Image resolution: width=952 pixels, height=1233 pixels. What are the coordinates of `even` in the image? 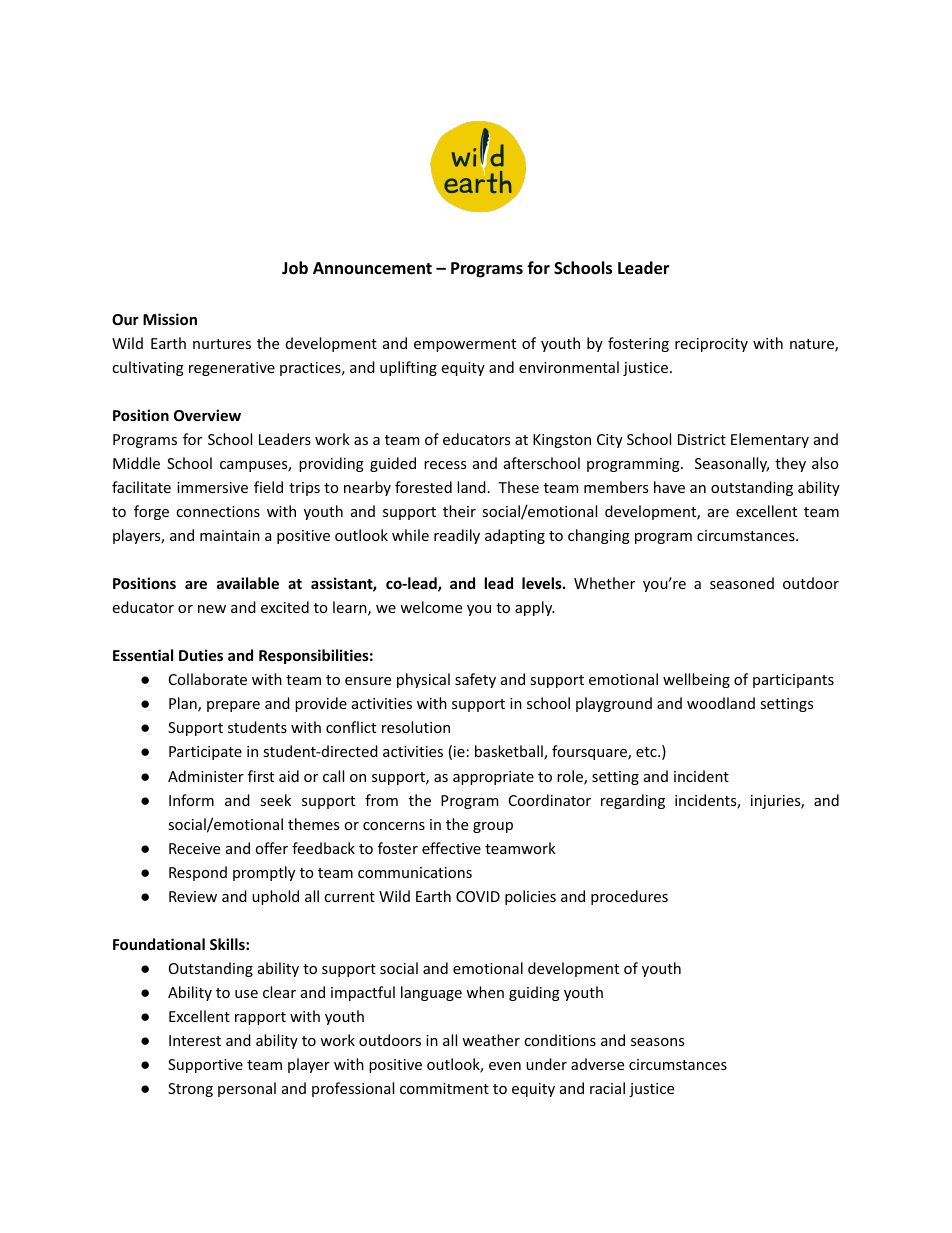 It's located at (505, 1066).
